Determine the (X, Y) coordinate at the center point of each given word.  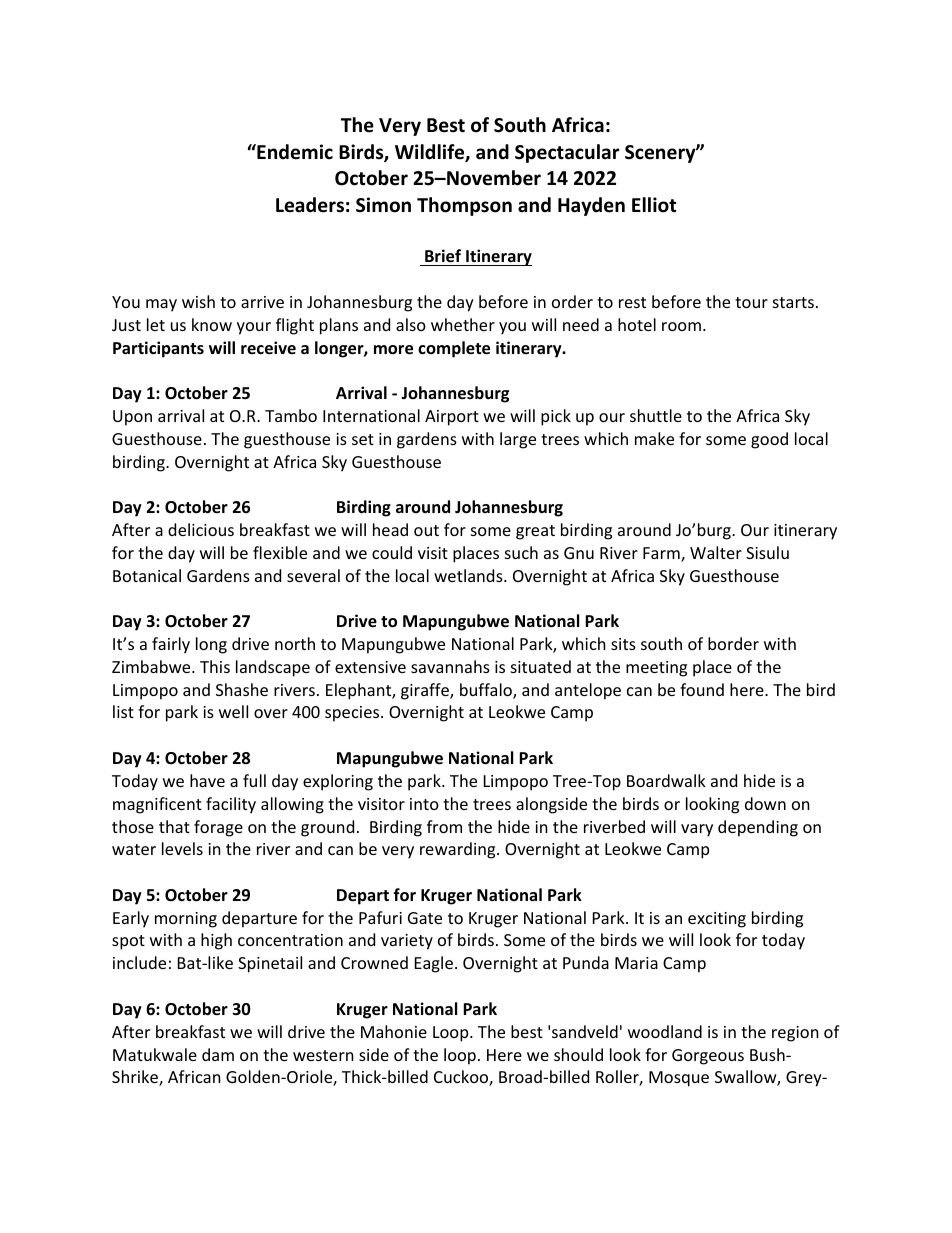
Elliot (654, 205)
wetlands (469, 575)
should (578, 1054)
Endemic (294, 152)
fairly (171, 645)
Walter (716, 552)
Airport (452, 418)
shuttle (656, 415)
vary (697, 830)
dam (218, 1054)
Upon (132, 418)
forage (218, 828)
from (444, 826)
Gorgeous (708, 1057)
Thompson (464, 206)
